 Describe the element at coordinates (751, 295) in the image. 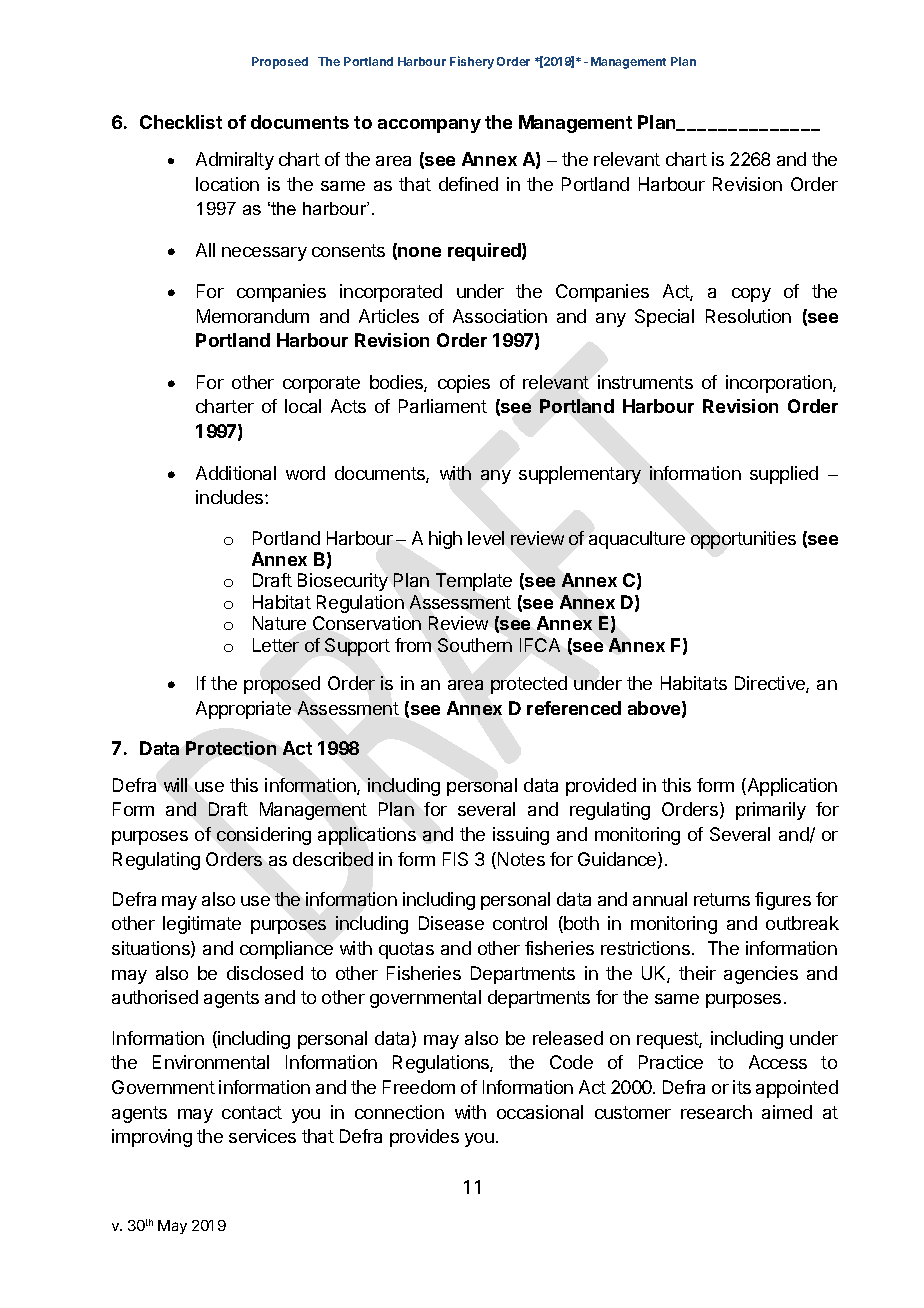

I see `copy` at that location.
